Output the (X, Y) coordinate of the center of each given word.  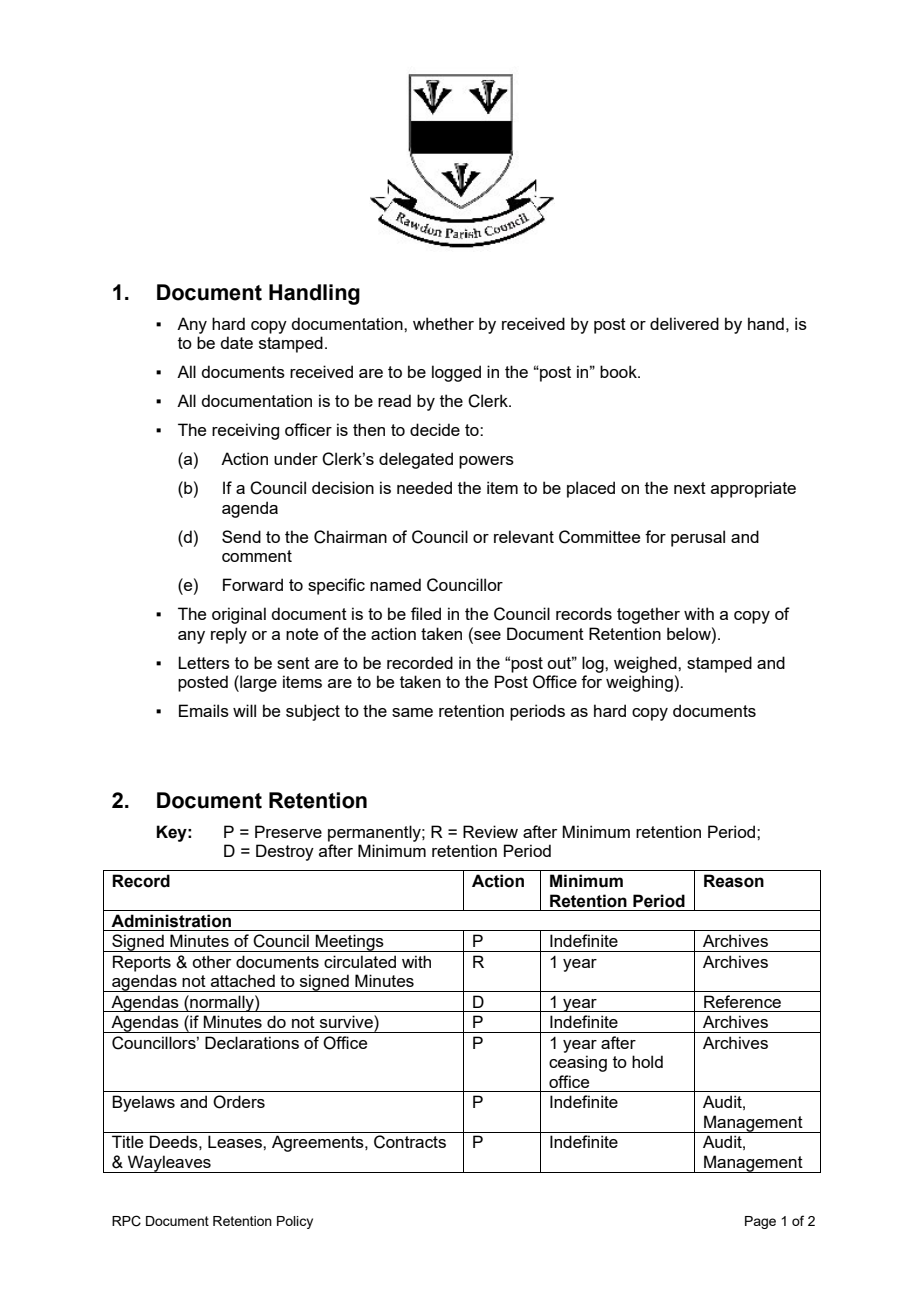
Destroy (285, 852)
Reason (734, 881)
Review (490, 831)
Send (241, 536)
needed (424, 487)
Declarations (252, 1042)
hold (647, 1061)
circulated (360, 961)
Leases (236, 1141)
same (412, 712)
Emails (204, 710)
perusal (698, 538)
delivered (684, 323)
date (236, 342)
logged (456, 373)
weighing (639, 683)
